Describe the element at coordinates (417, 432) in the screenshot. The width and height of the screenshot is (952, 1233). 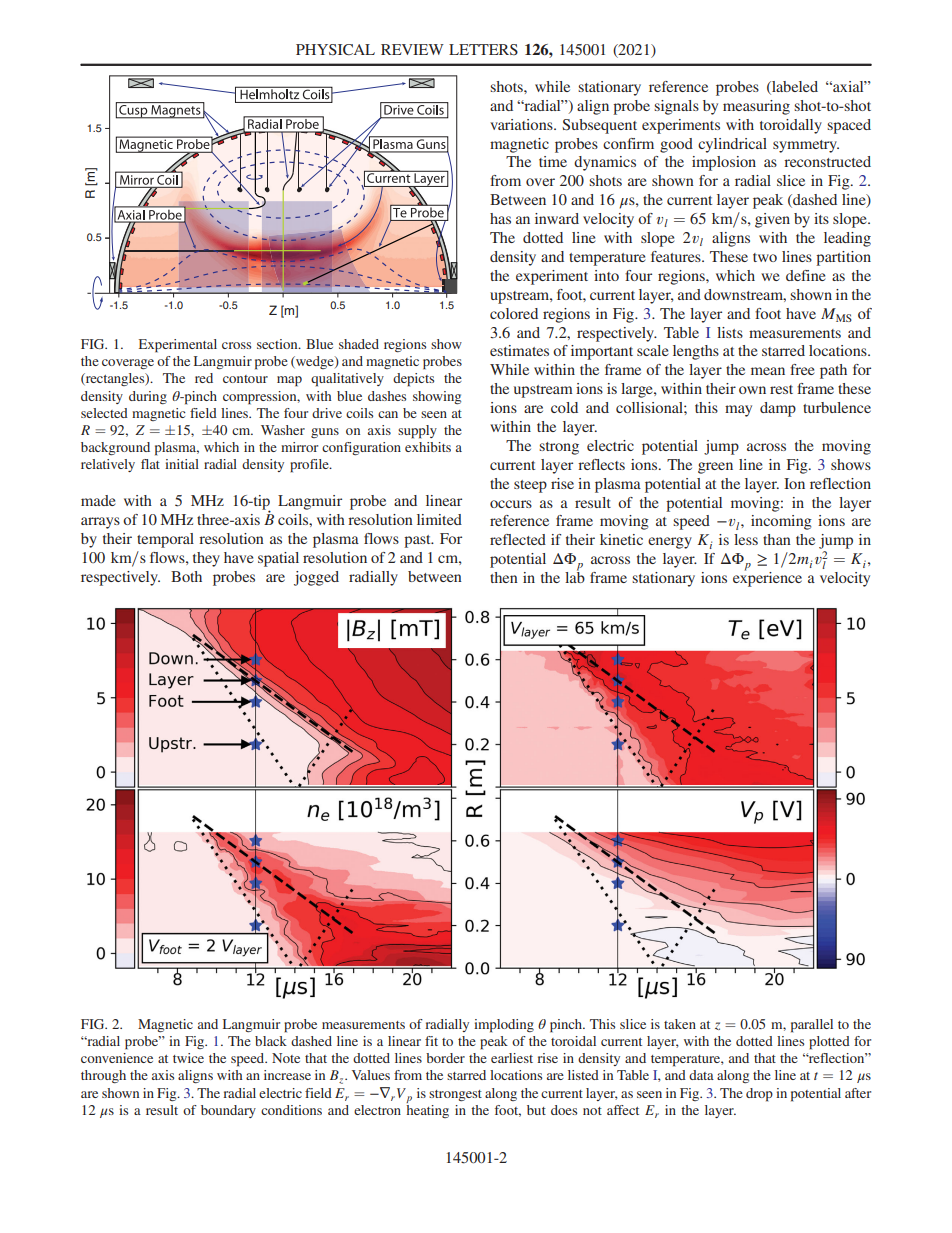
I see `supply` at that location.
